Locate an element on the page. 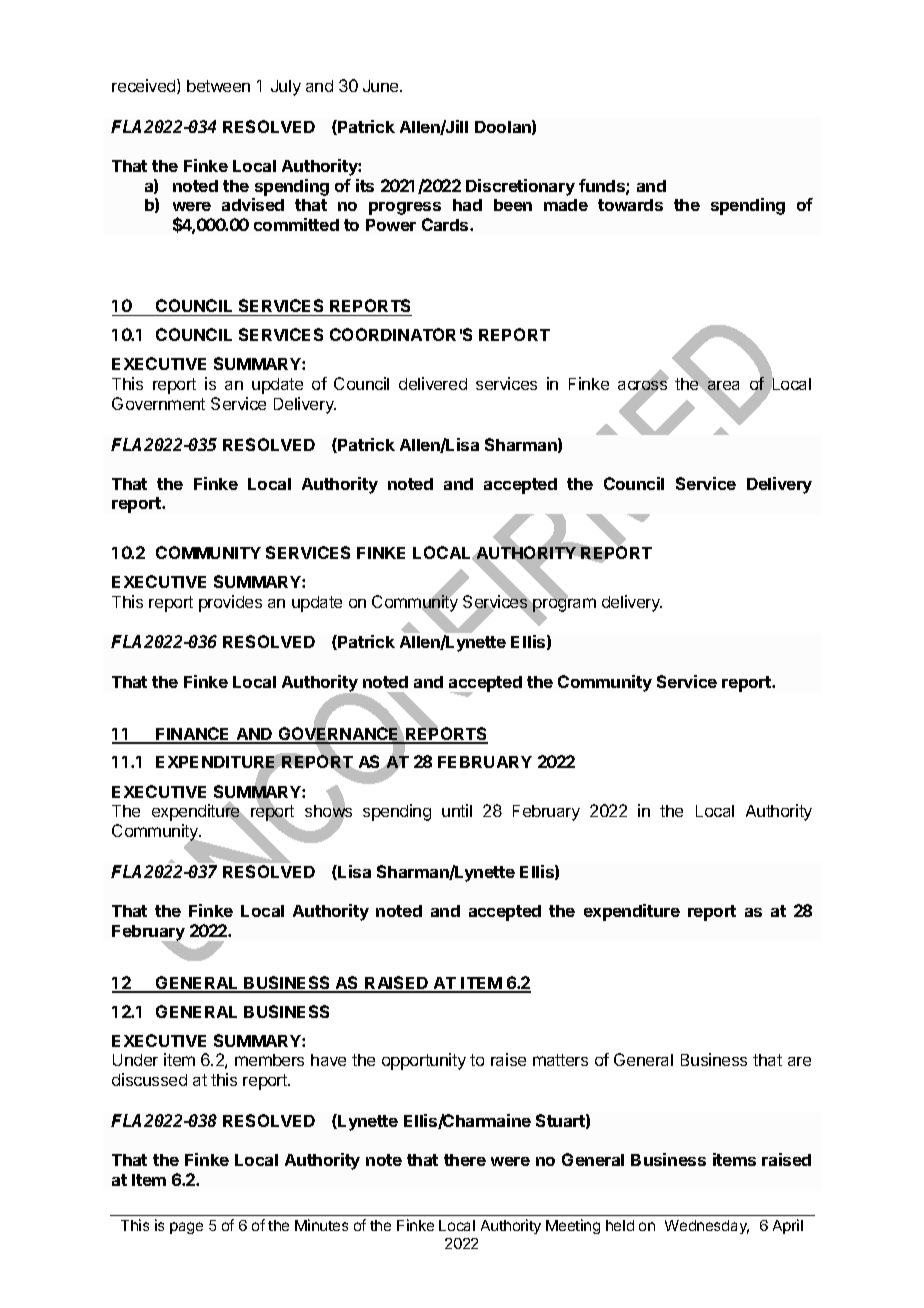 The height and width of the page is (1308, 924). until is located at coordinates (457, 810).
